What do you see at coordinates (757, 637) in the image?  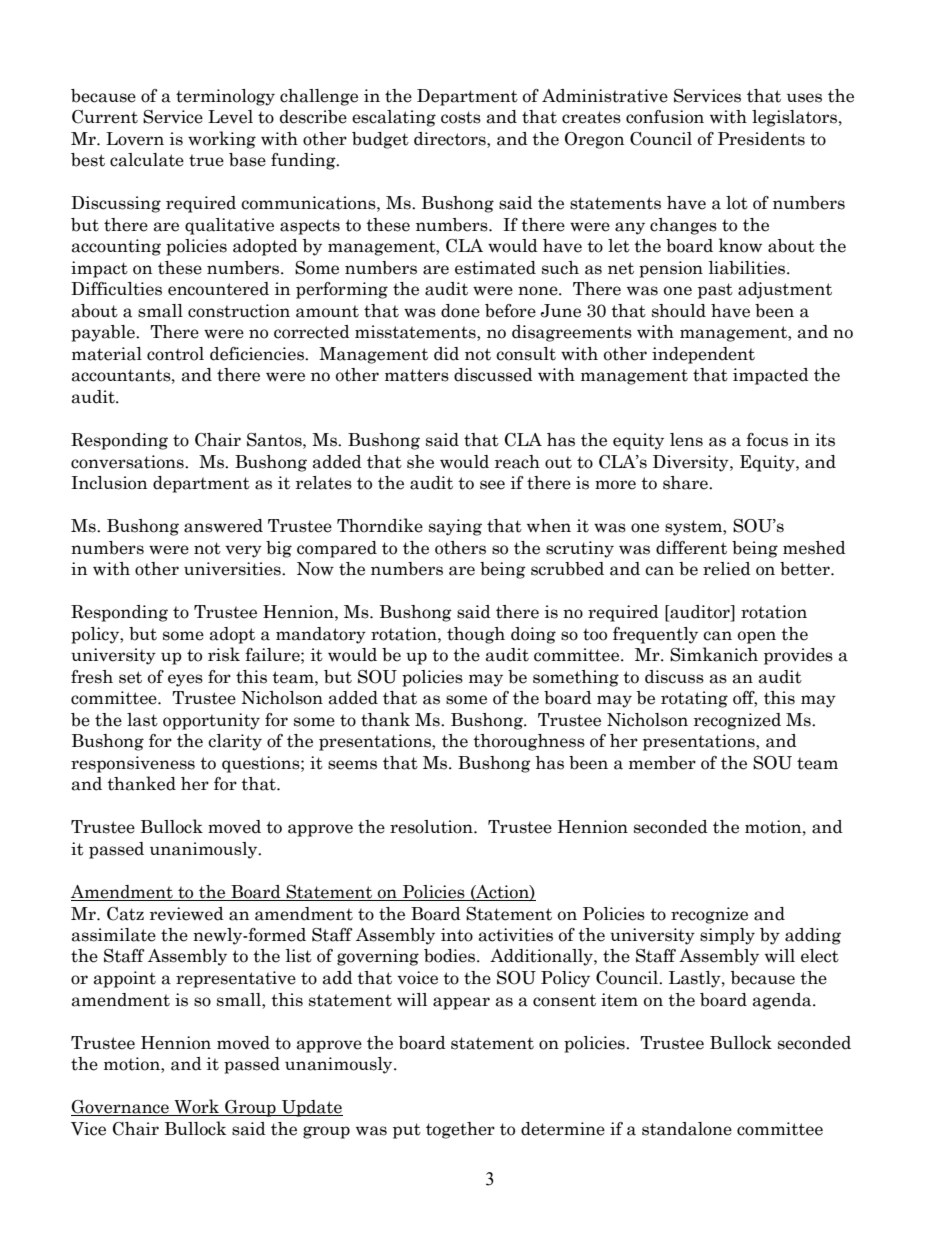 I see `open` at bounding box center [757, 637].
